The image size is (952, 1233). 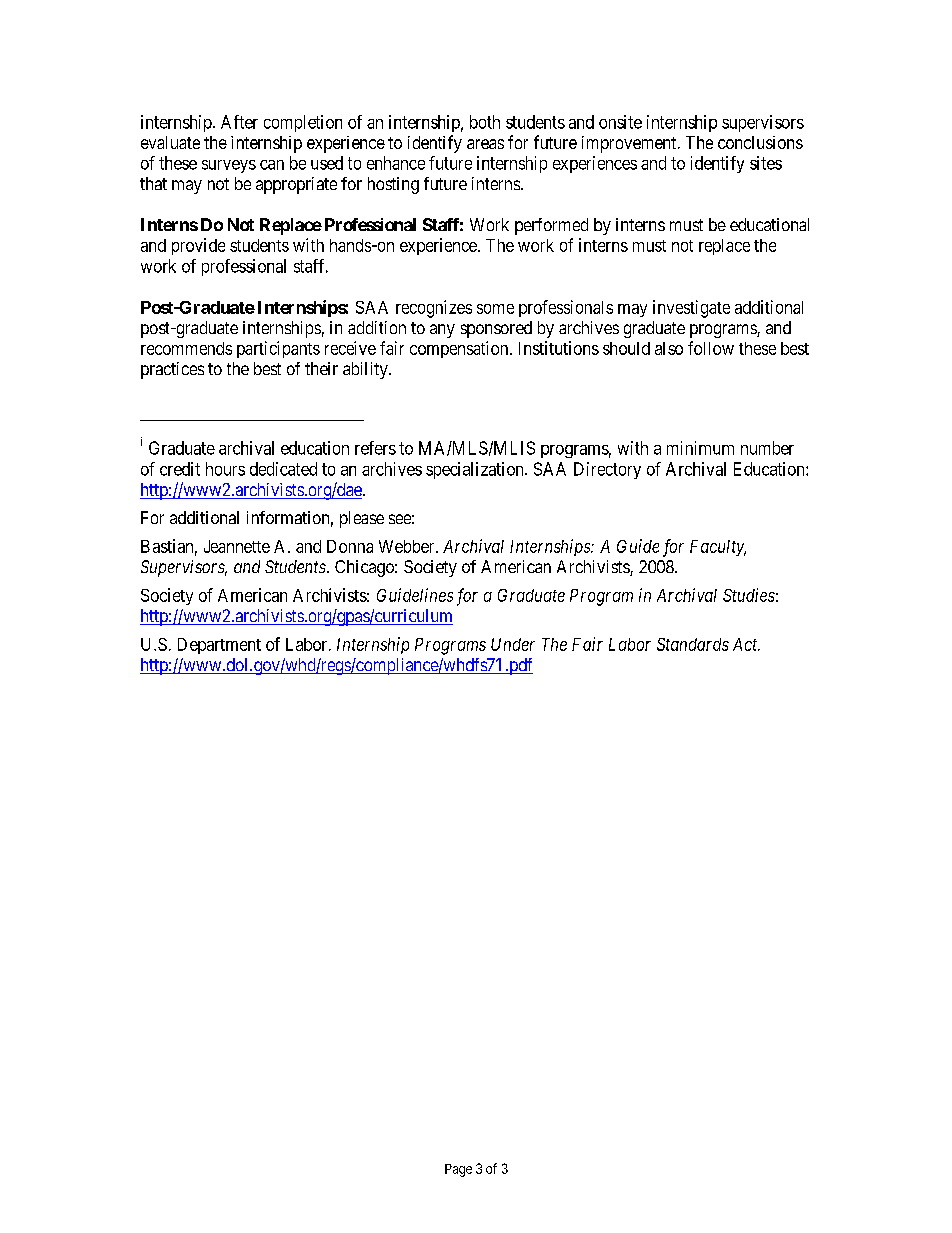 What do you see at coordinates (229, 166) in the image?
I see `surveys` at bounding box center [229, 166].
